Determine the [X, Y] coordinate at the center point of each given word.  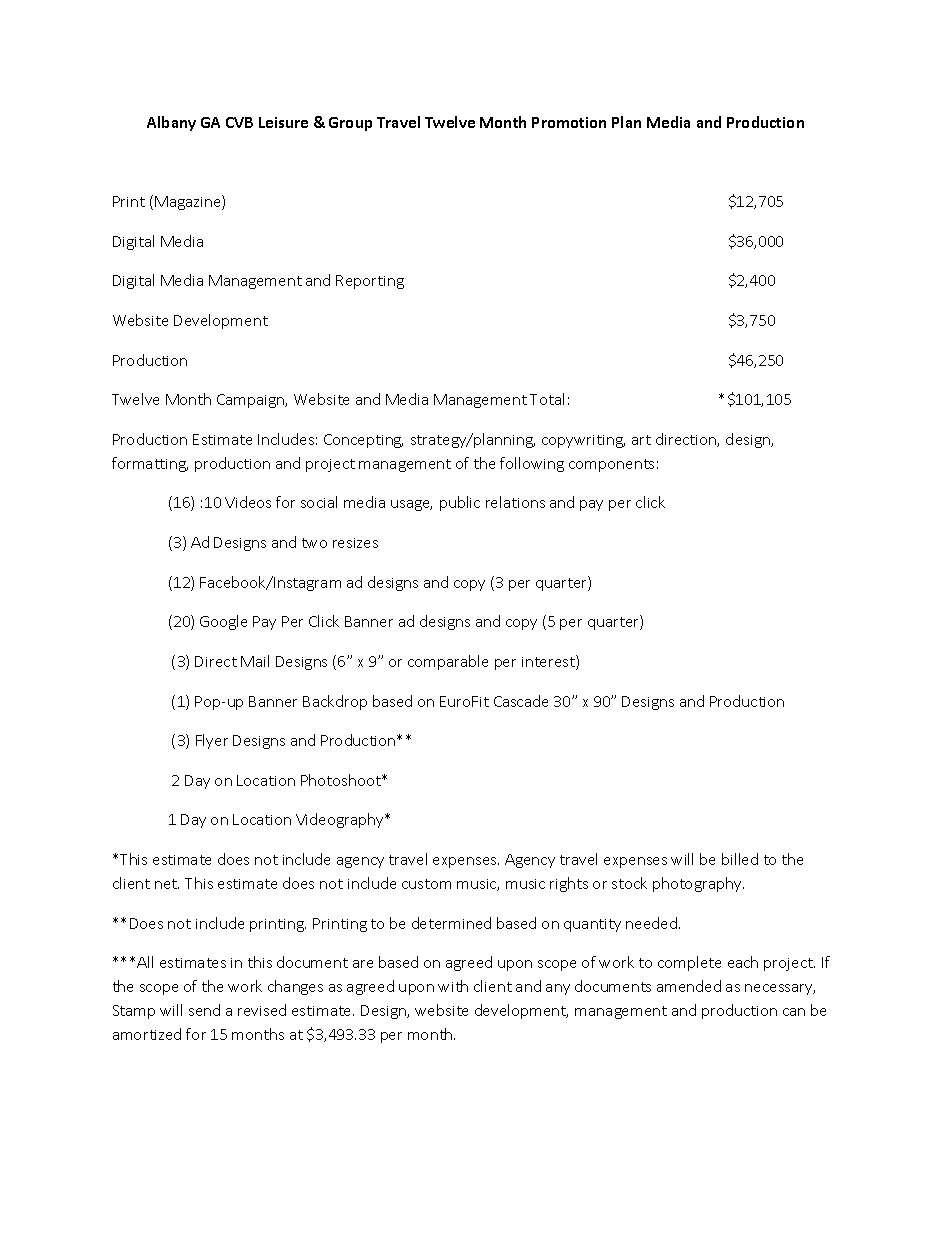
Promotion [569, 122]
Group [350, 124]
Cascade [521, 701]
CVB [239, 122]
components [611, 465]
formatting [150, 464]
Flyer [212, 741]
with [453, 986]
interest [549, 662]
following [532, 464]
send [204, 1010]
